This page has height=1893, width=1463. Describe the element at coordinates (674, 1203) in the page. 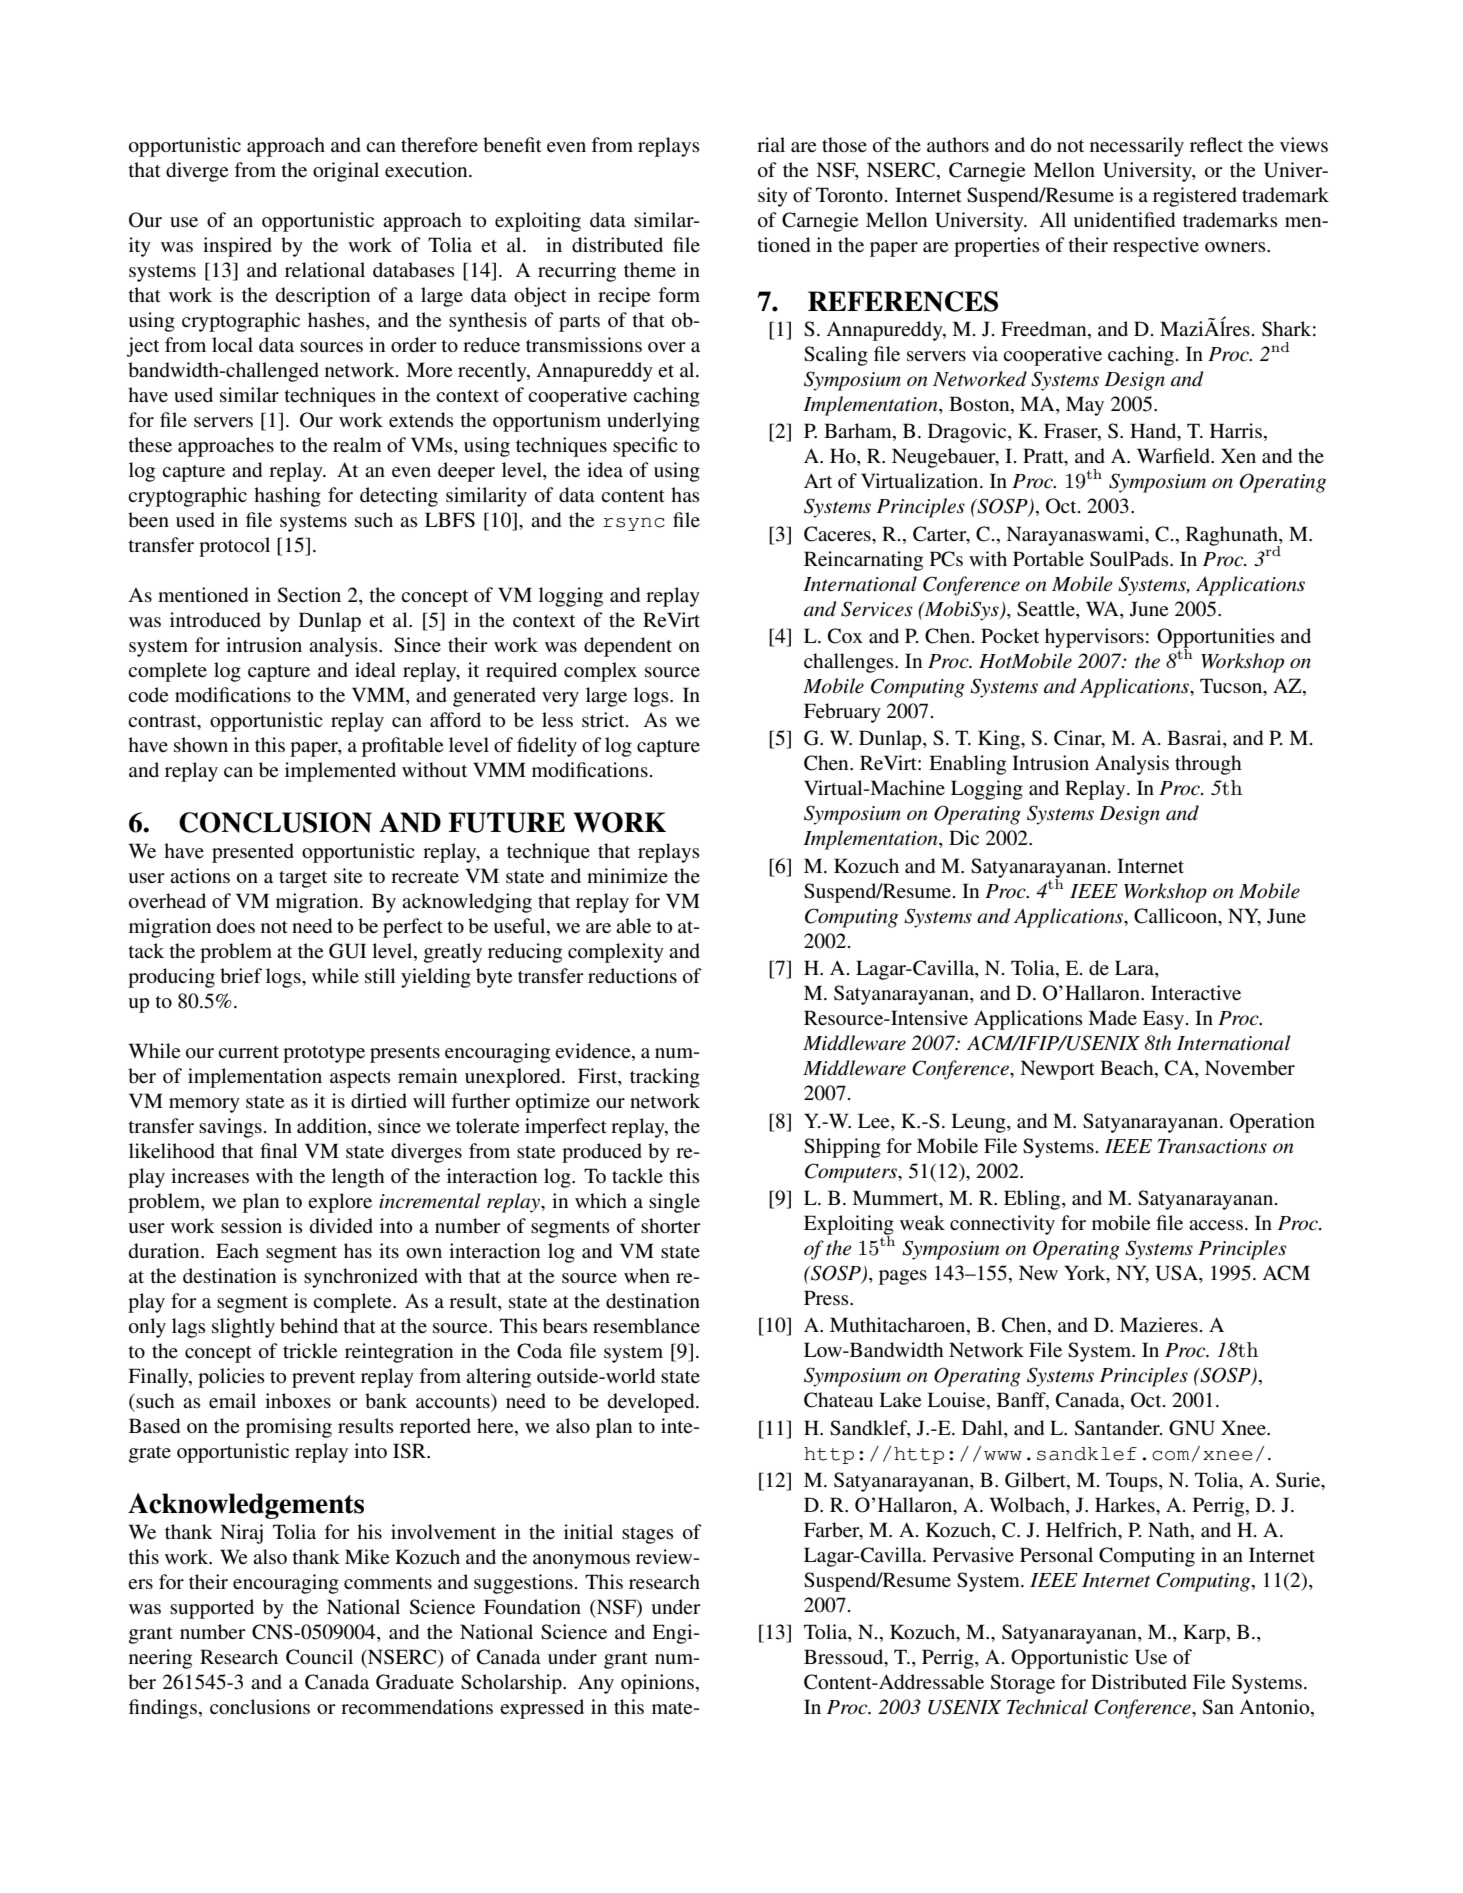

I see `single` at that location.
